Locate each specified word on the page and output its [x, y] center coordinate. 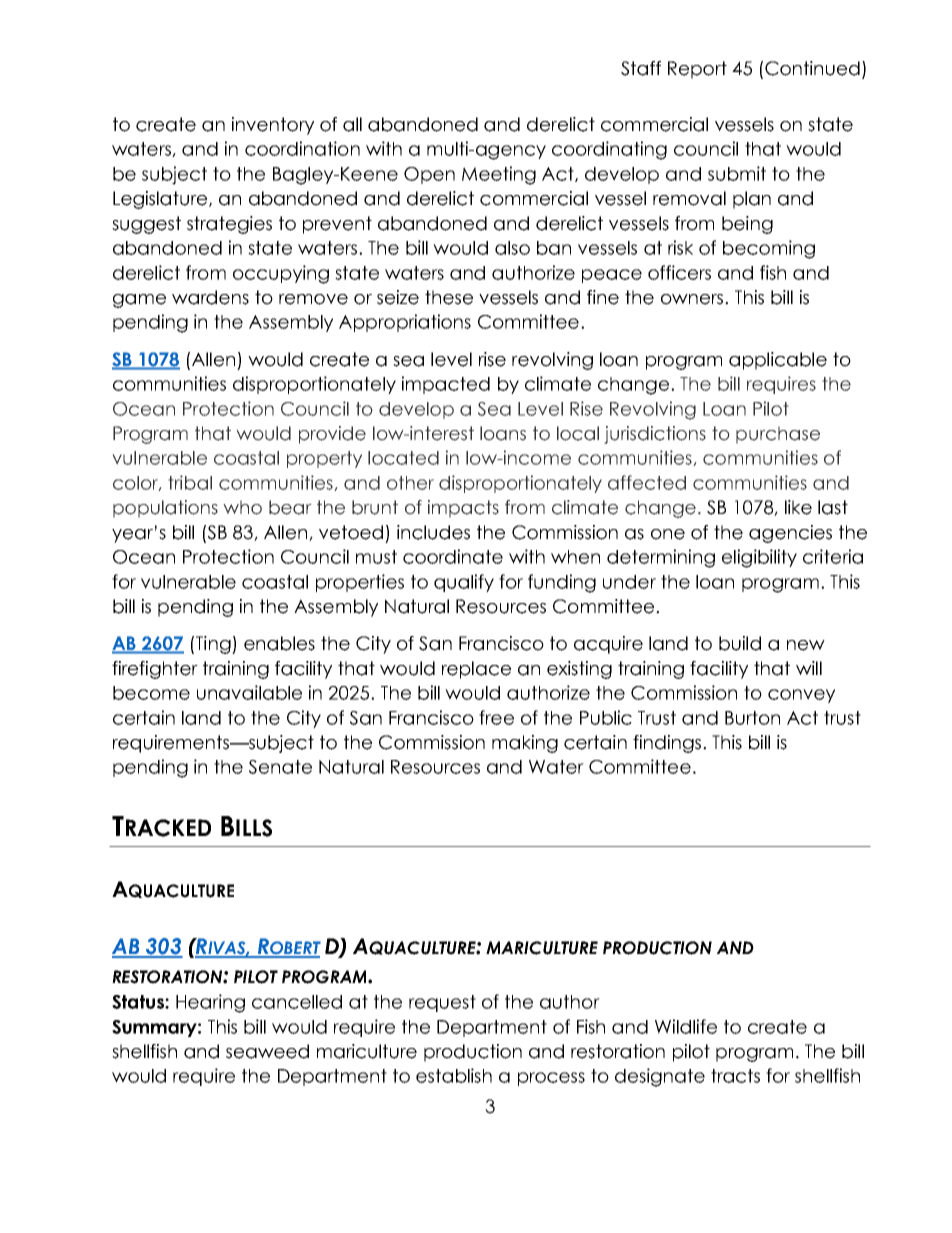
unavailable [249, 692]
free [496, 717]
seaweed [267, 1051]
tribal [190, 482]
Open [429, 175]
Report [697, 70]
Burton [752, 718]
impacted [446, 385]
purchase [778, 435]
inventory [273, 126]
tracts [735, 1076]
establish [454, 1075]
